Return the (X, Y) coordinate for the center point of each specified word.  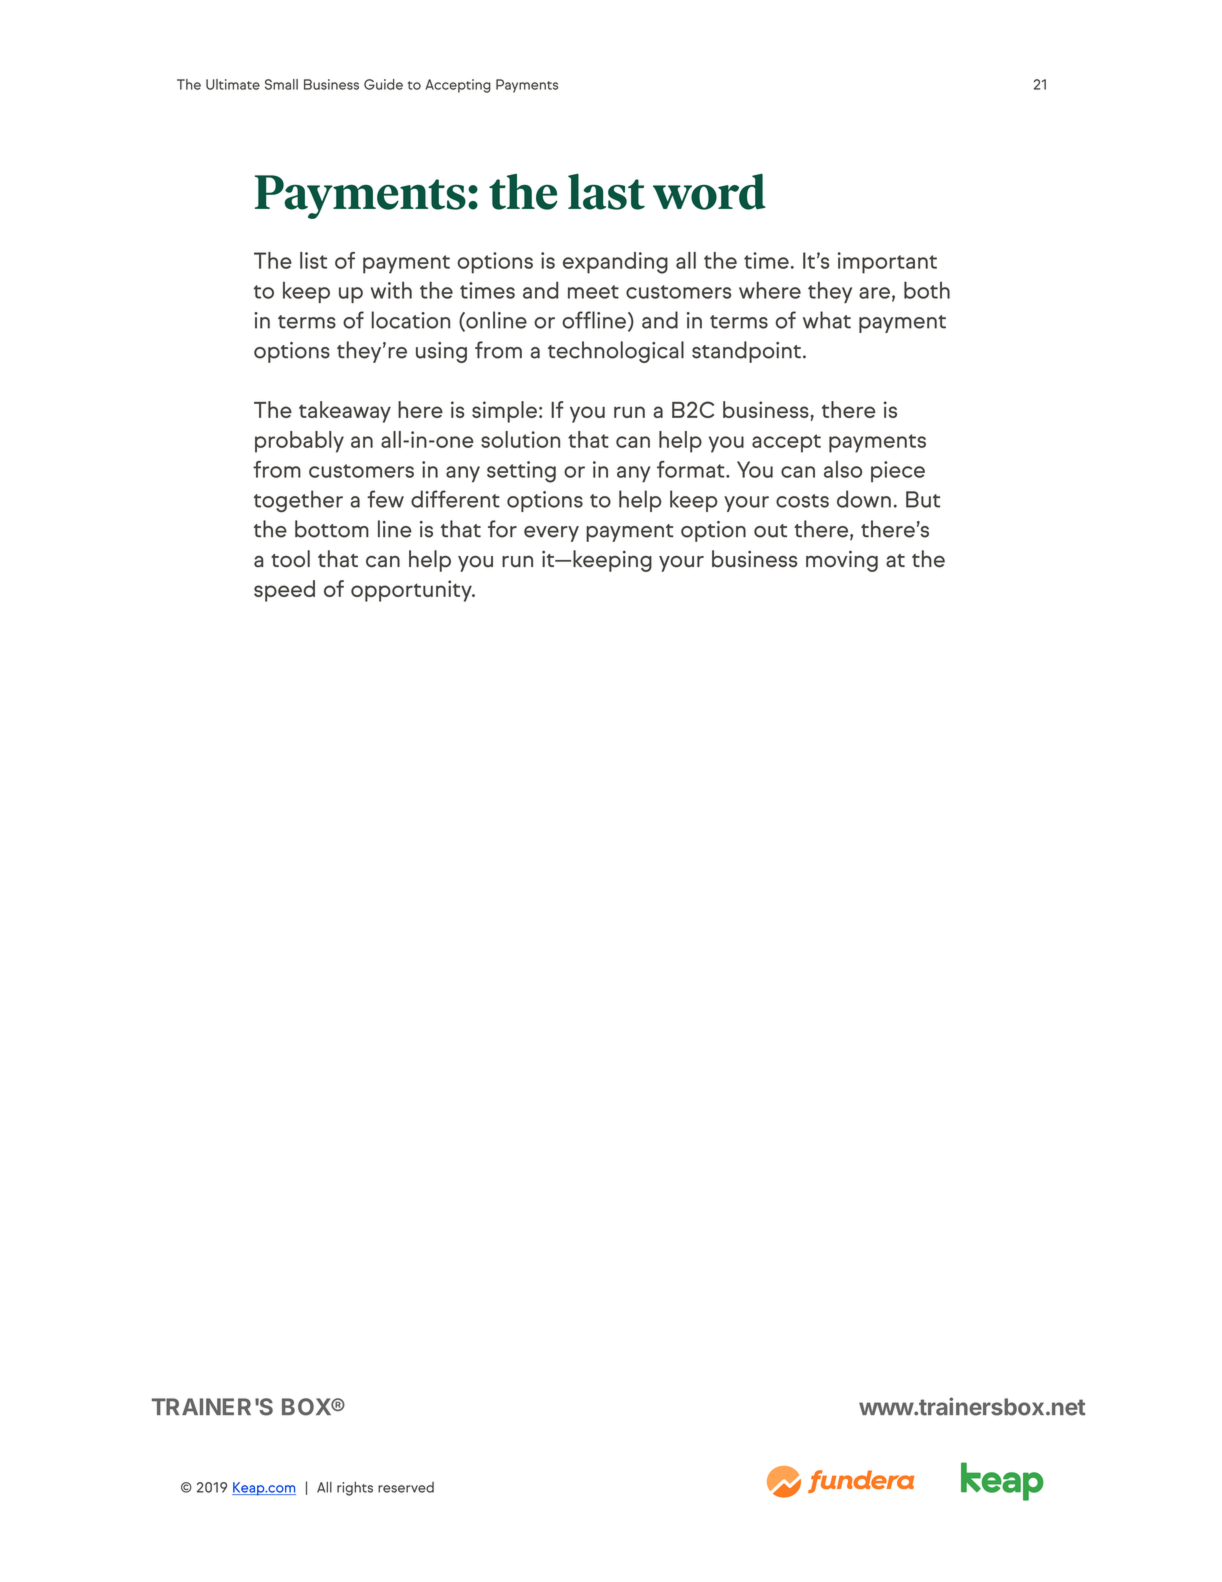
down (864, 499)
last (606, 192)
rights (355, 1489)
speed (284, 591)
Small (281, 84)
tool (290, 559)
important (887, 263)
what (827, 320)
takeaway (345, 412)
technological (616, 352)
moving (842, 561)
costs (802, 501)
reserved (406, 1487)
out (770, 531)
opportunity (412, 591)
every (551, 534)
